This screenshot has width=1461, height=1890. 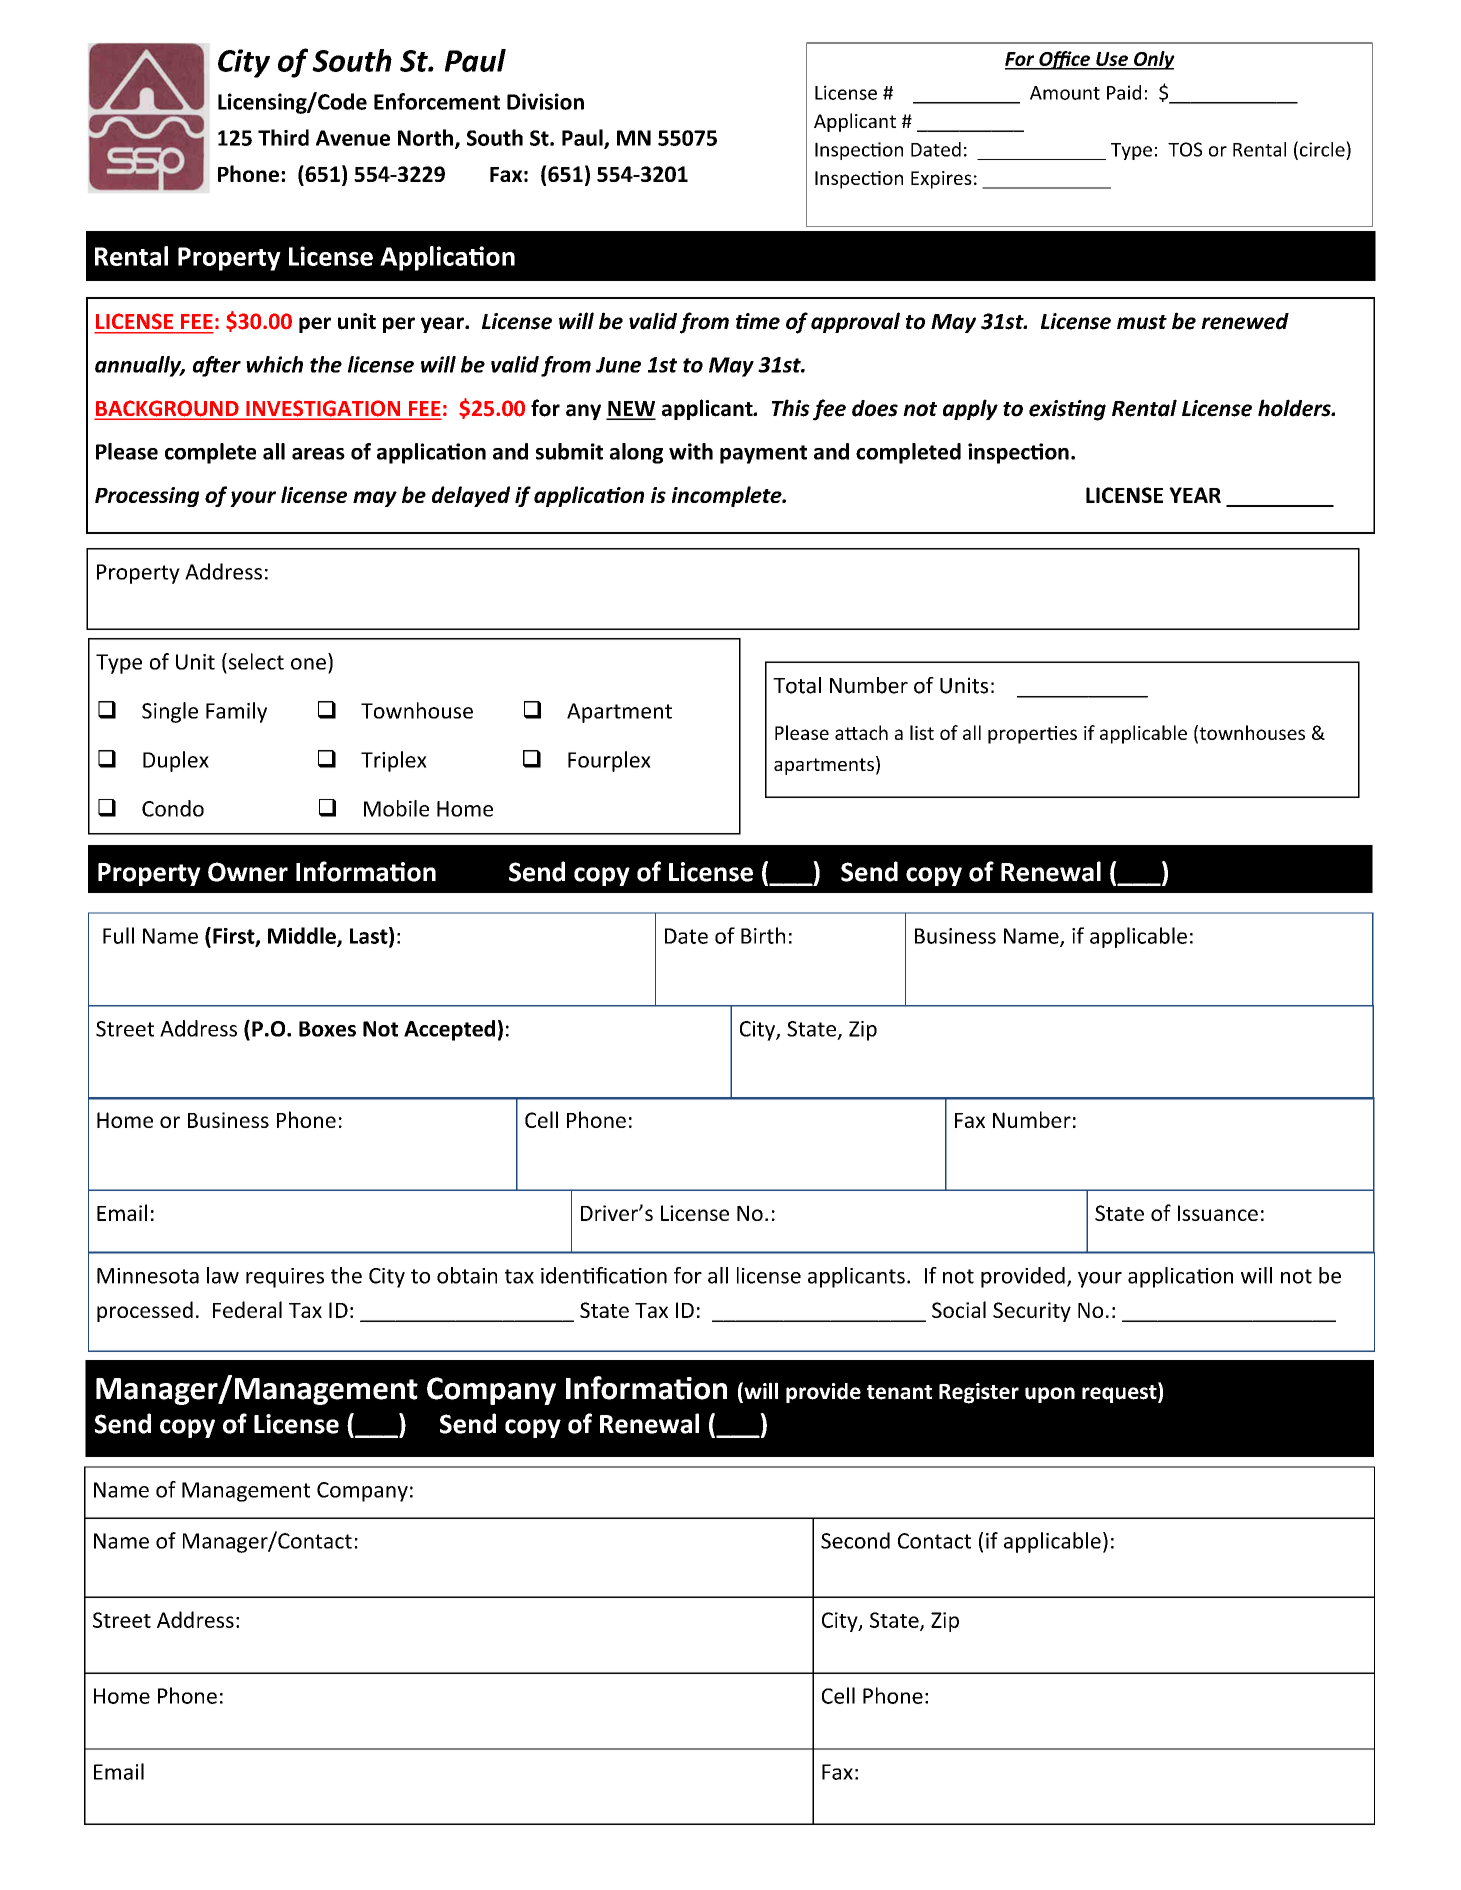 I want to click on with, so click(x=691, y=451).
